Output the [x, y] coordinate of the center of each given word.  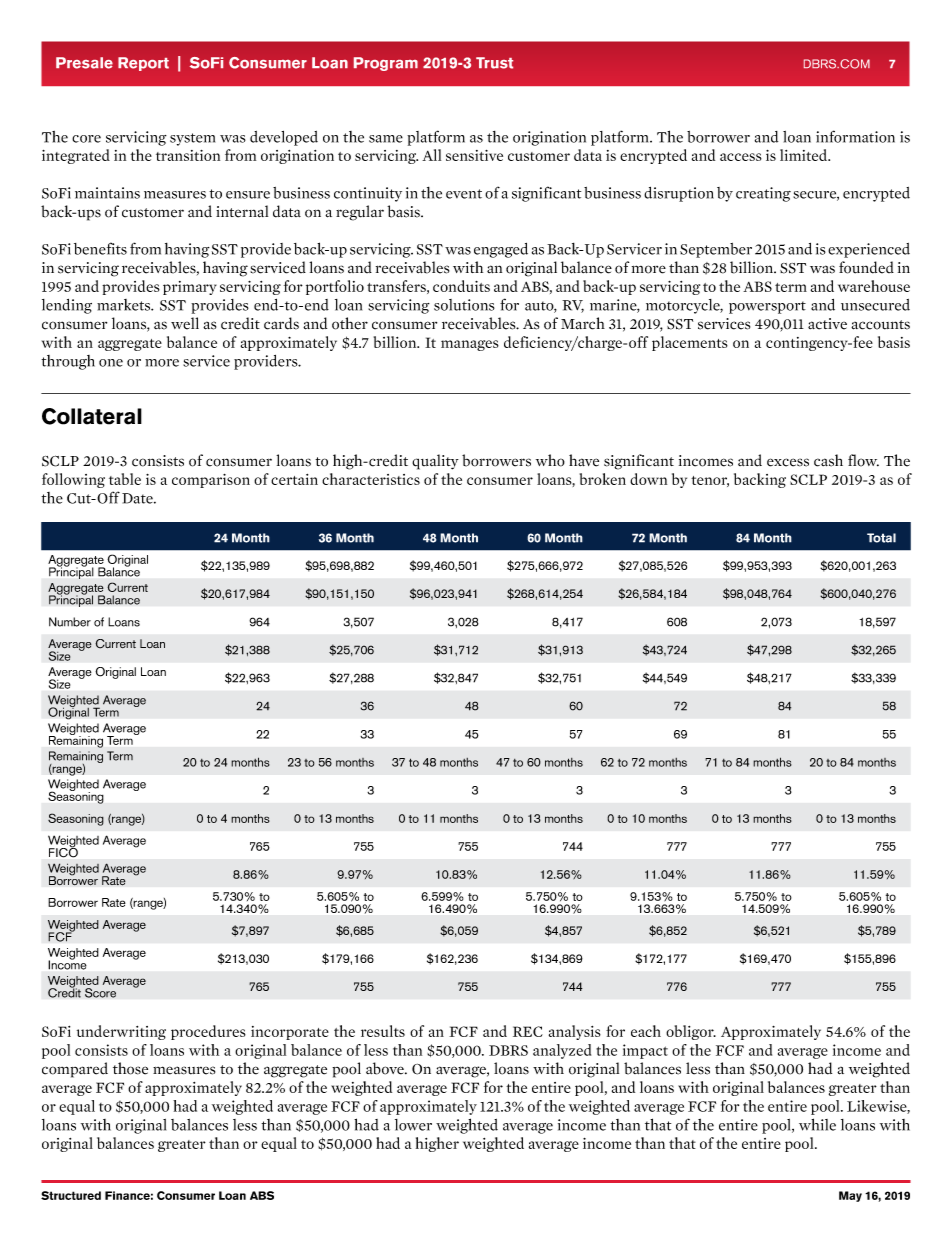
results [383, 1031]
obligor [691, 1032]
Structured [71, 1195]
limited [805, 155]
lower [413, 1125]
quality [435, 462]
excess [788, 462]
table [125, 479]
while [817, 1124]
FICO [63, 851]
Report [143, 64]
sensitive [474, 155]
